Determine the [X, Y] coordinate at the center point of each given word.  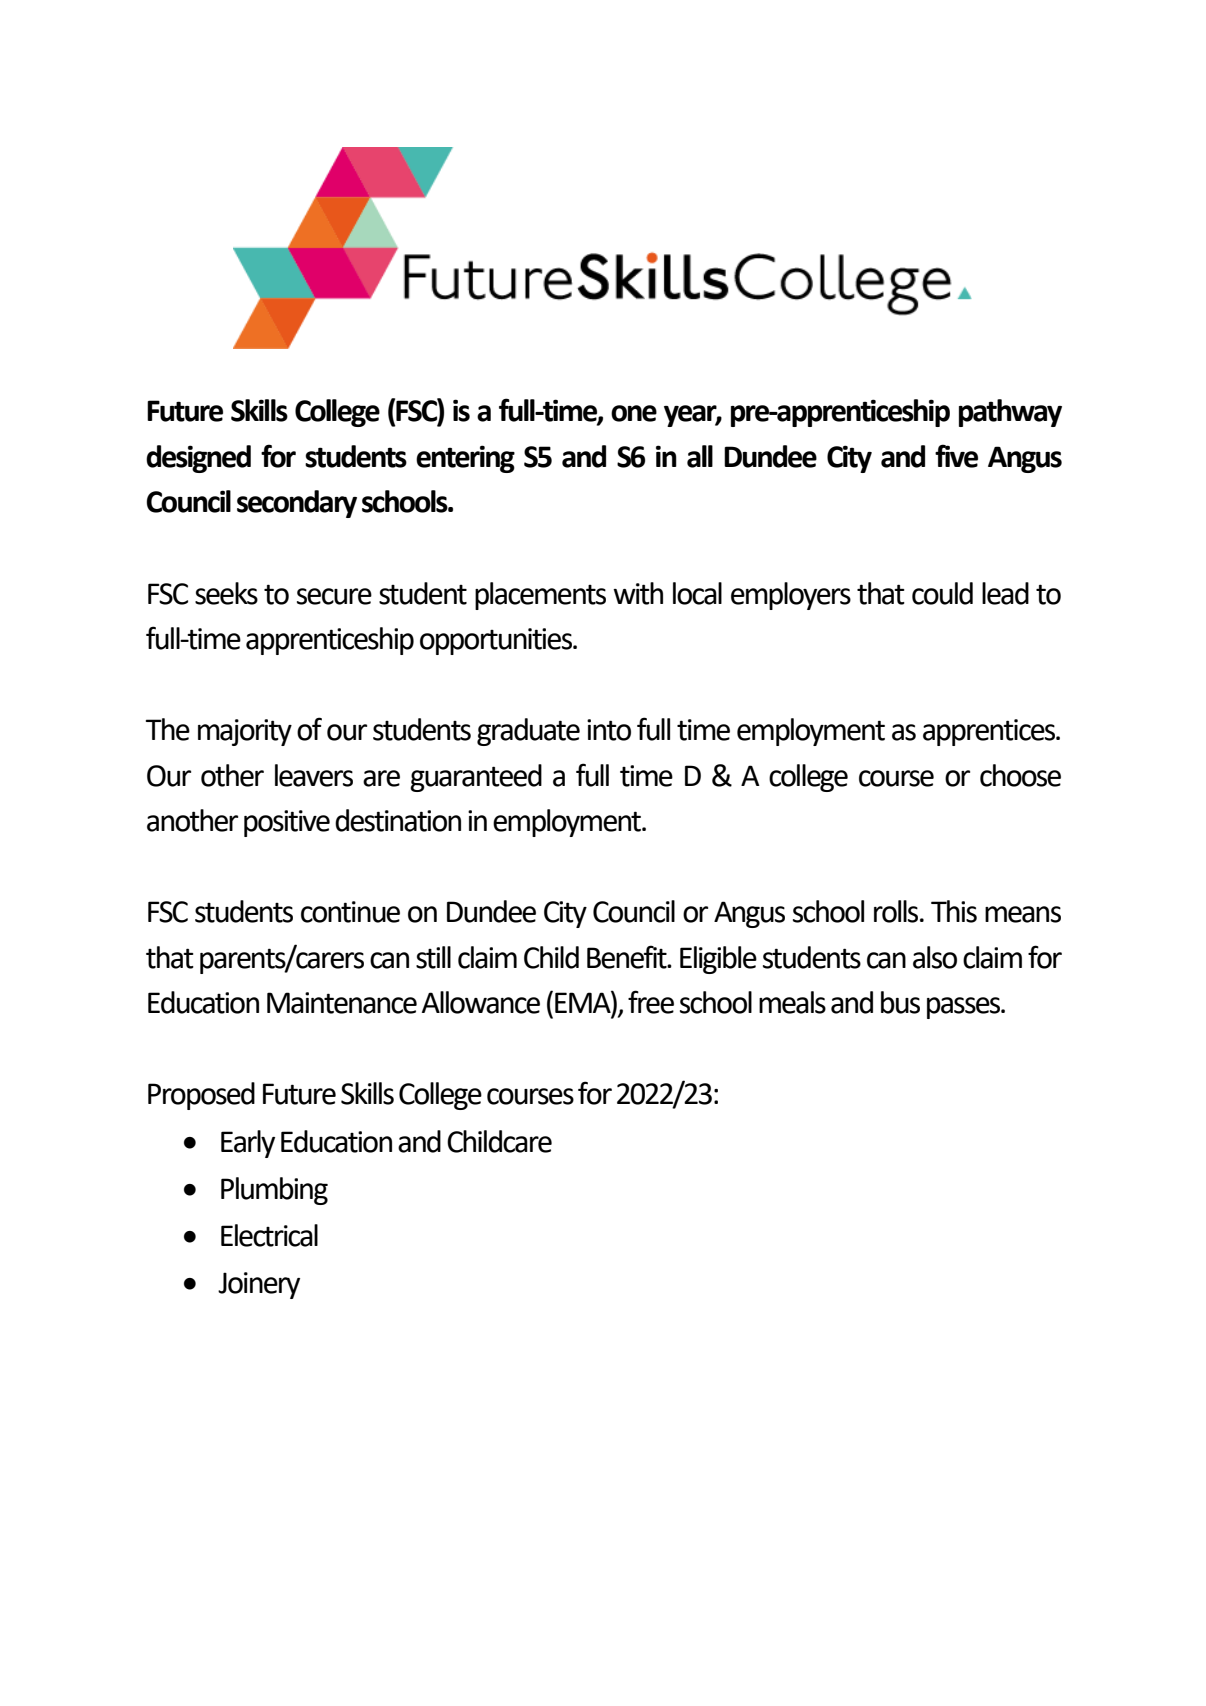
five [956, 456]
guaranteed [476, 778]
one [634, 413]
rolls [897, 911]
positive [287, 823]
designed [198, 459]
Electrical [269, 1235]
